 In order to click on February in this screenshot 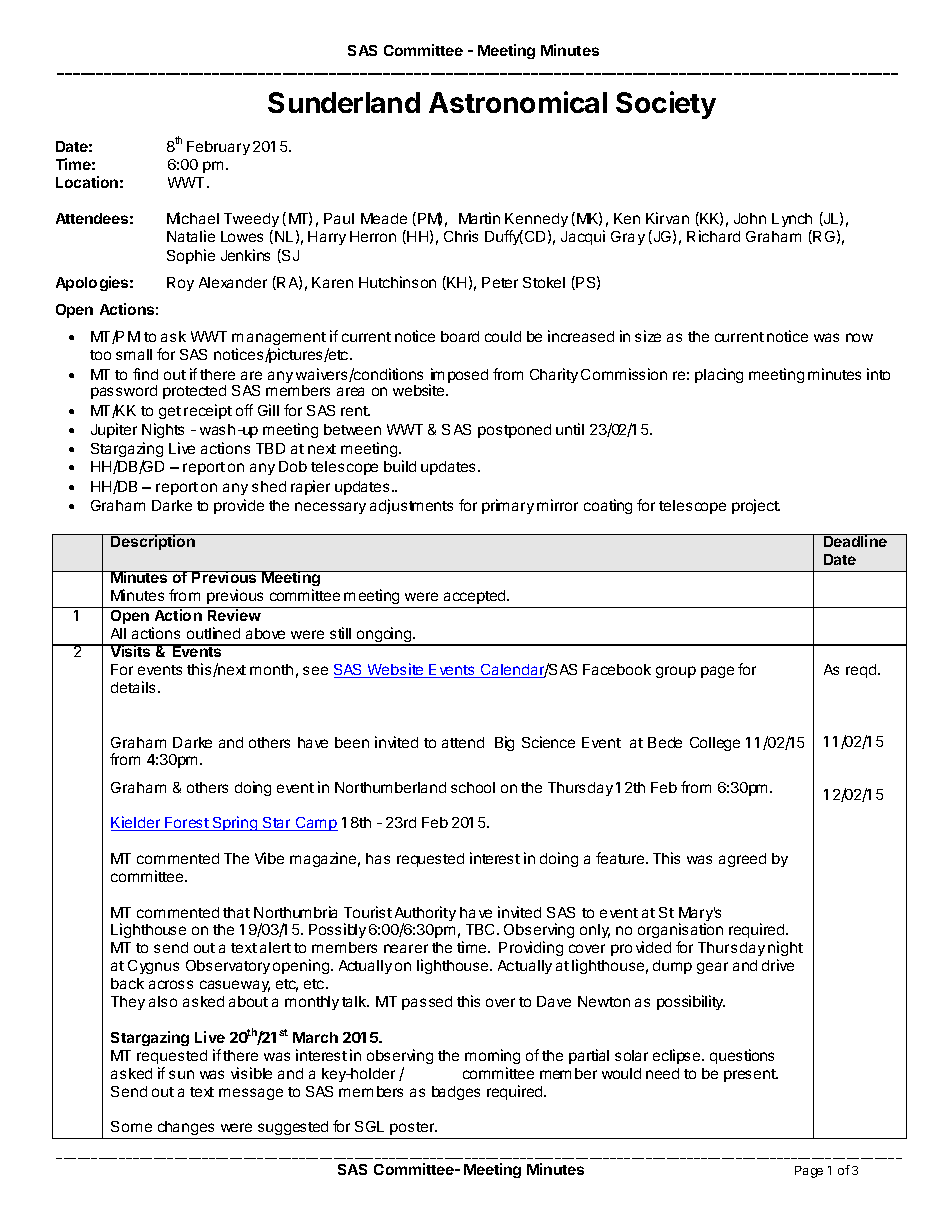, I will do `click(218, 148)`.
